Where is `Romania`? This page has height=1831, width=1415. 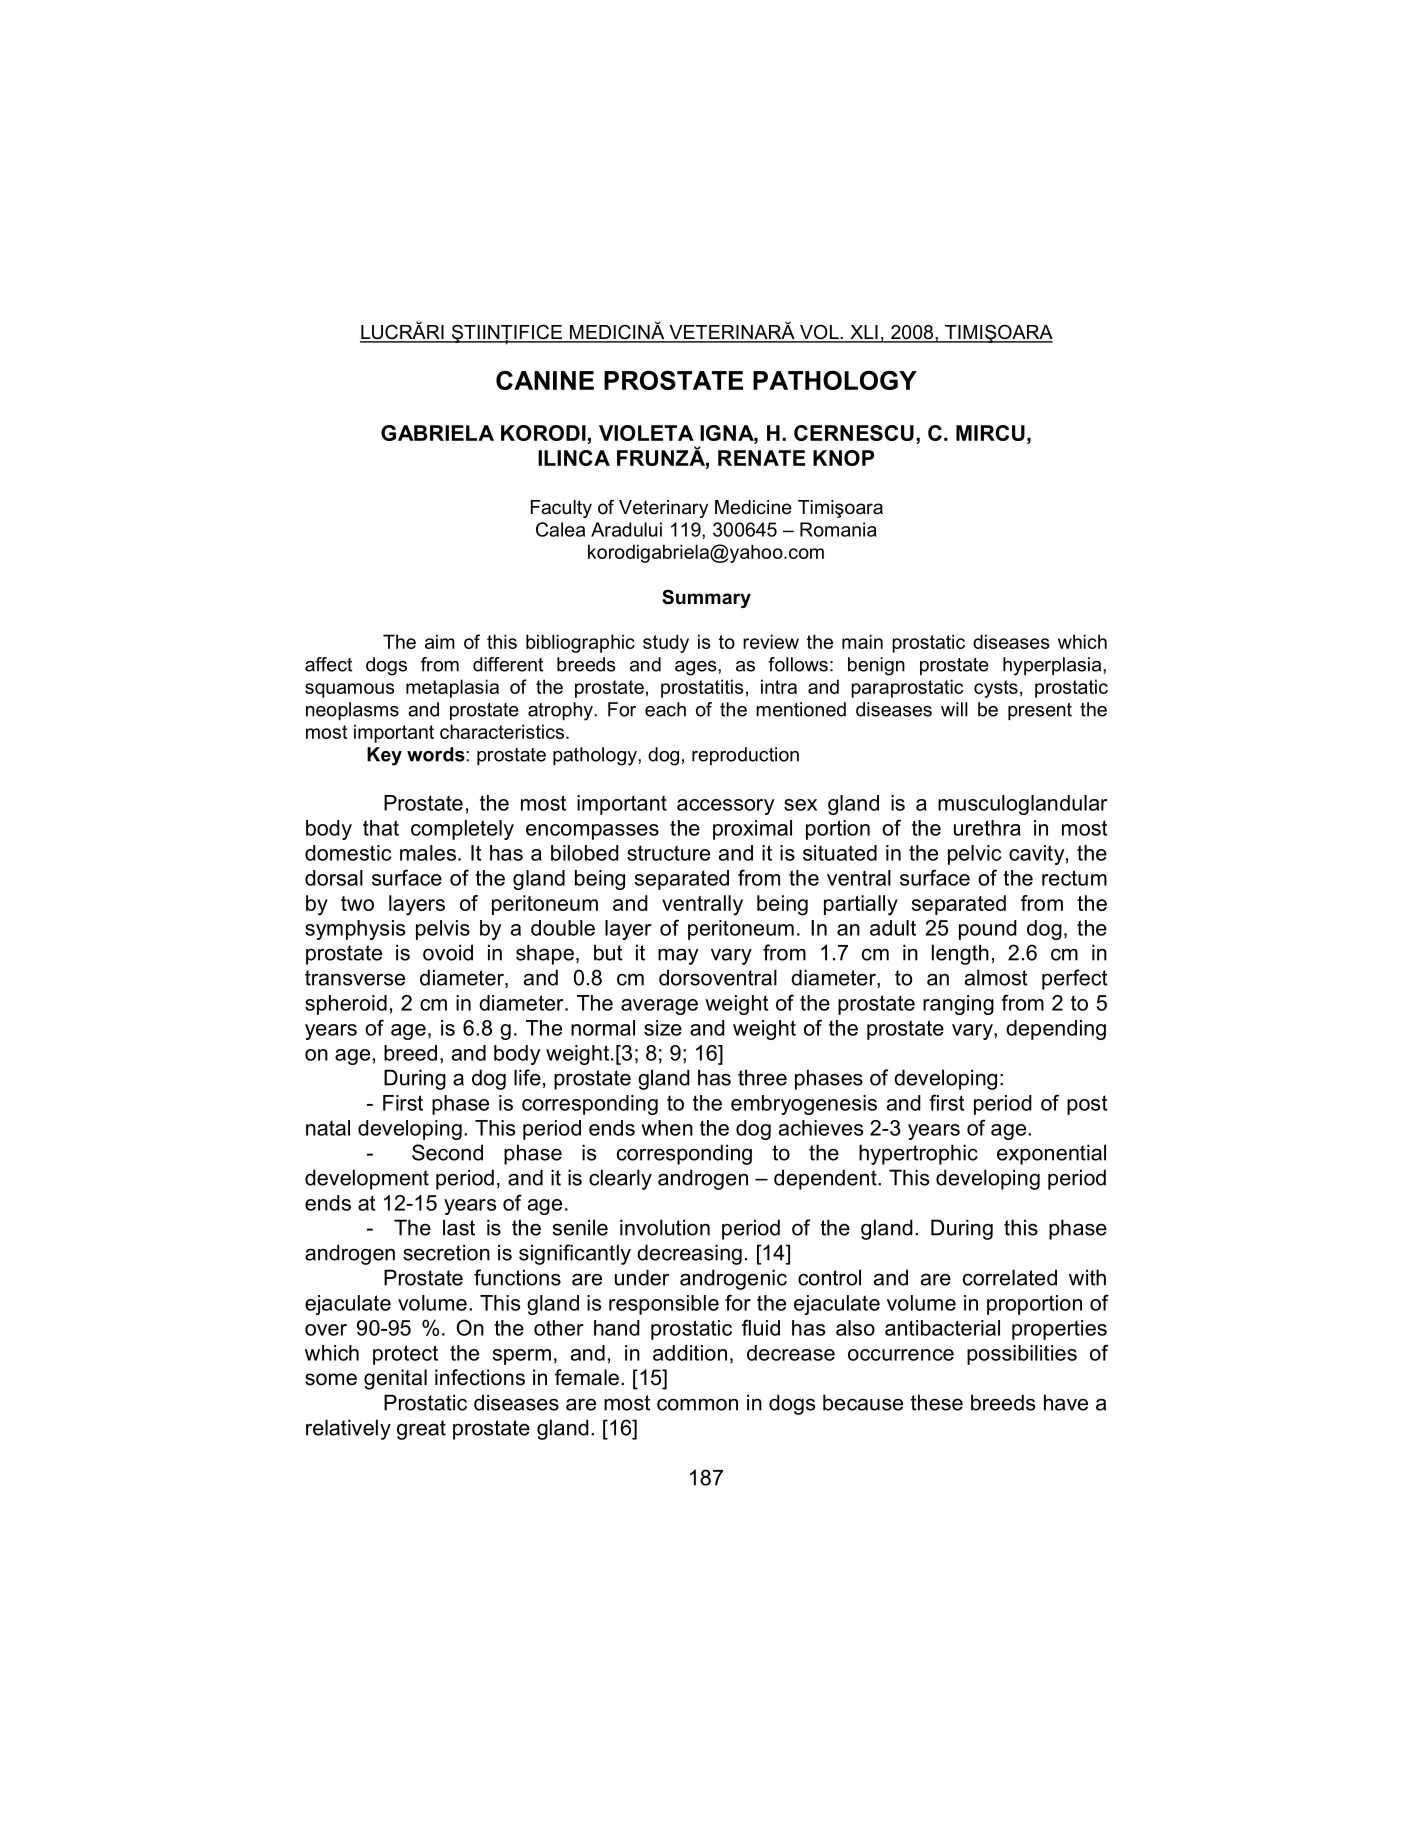 Romania is located at coordinates (838, 529).
